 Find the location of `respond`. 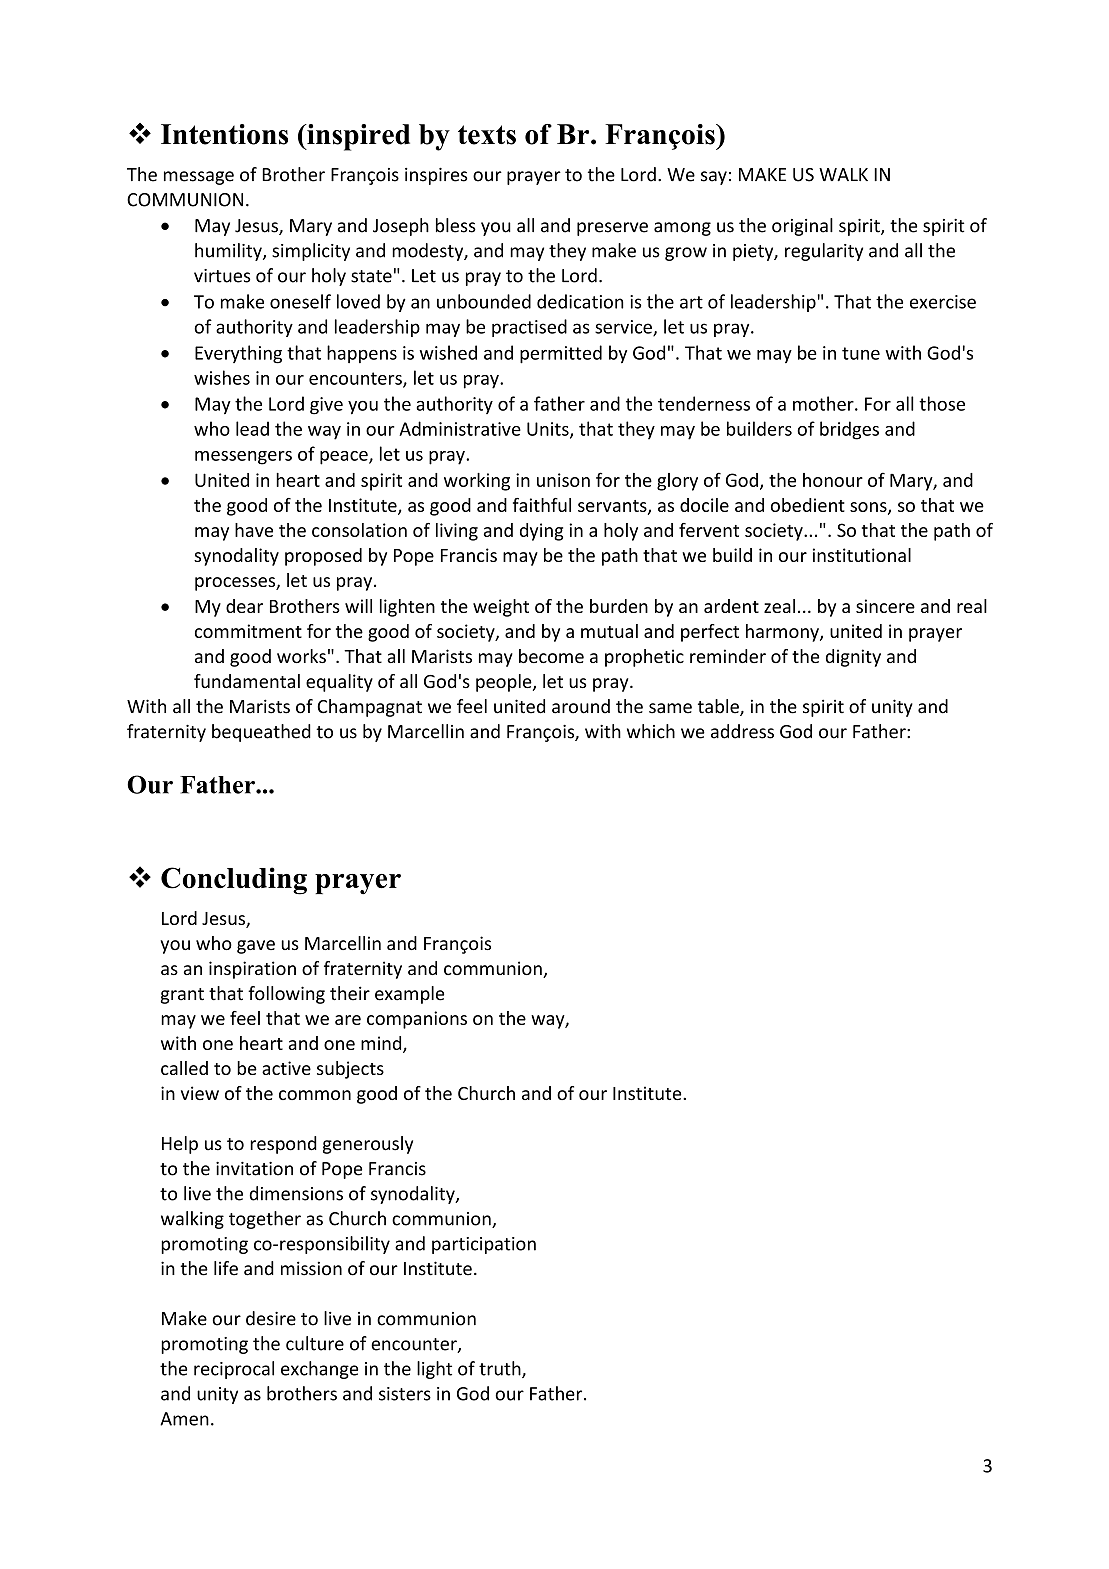

respond is located at coordinates (283, 1145).
